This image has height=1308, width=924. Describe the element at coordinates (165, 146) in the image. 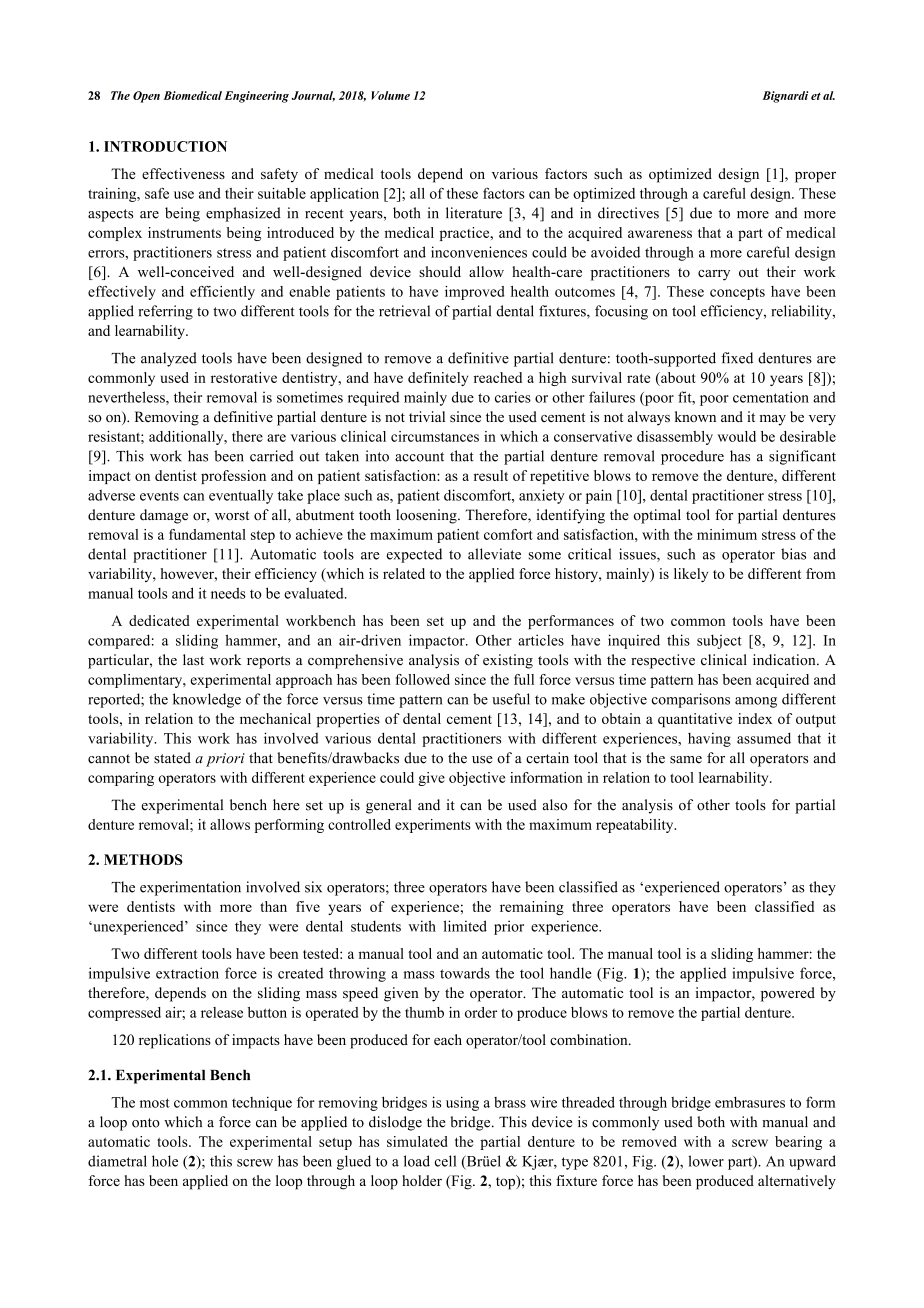

I see `INTRODUCTION` at that location.
